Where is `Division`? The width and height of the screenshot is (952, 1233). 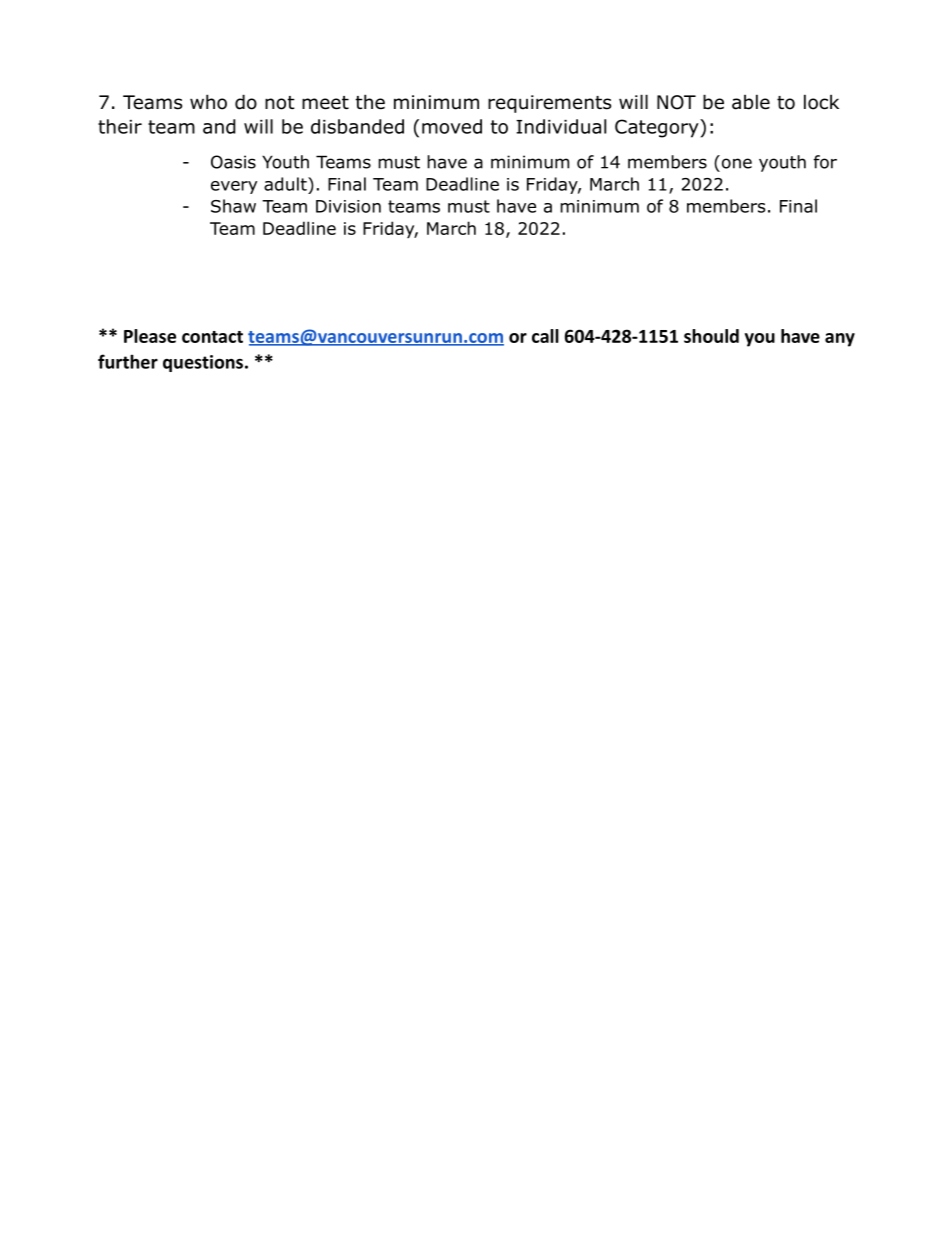 Division is located at coordinates (348, 206).
